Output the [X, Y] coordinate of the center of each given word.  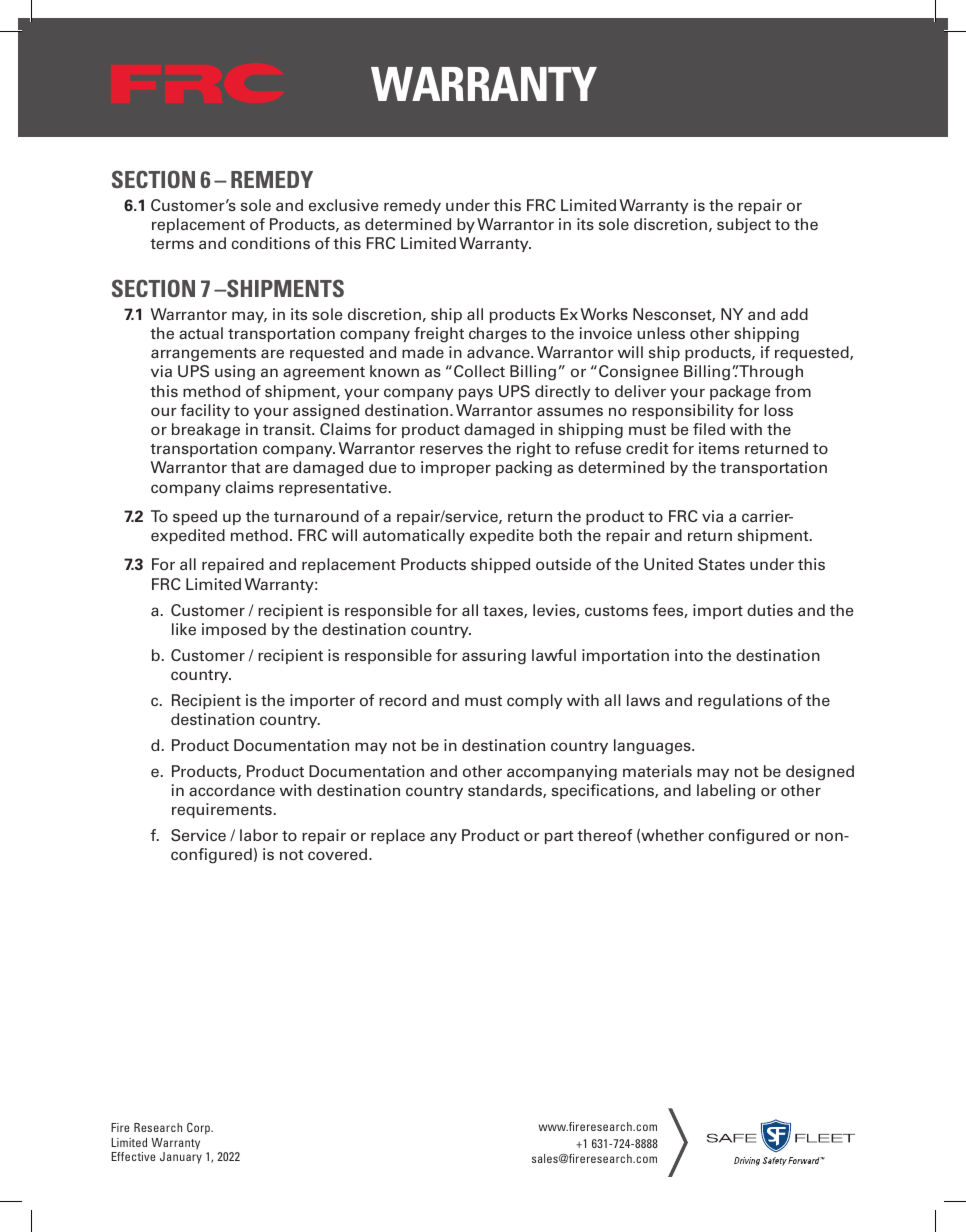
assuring [494, 657]
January [181, 1158]
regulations [740, 702]
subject [744, 225]
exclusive [343, 205]
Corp [200, 1129]
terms [172, 244]
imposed [234, 630]
